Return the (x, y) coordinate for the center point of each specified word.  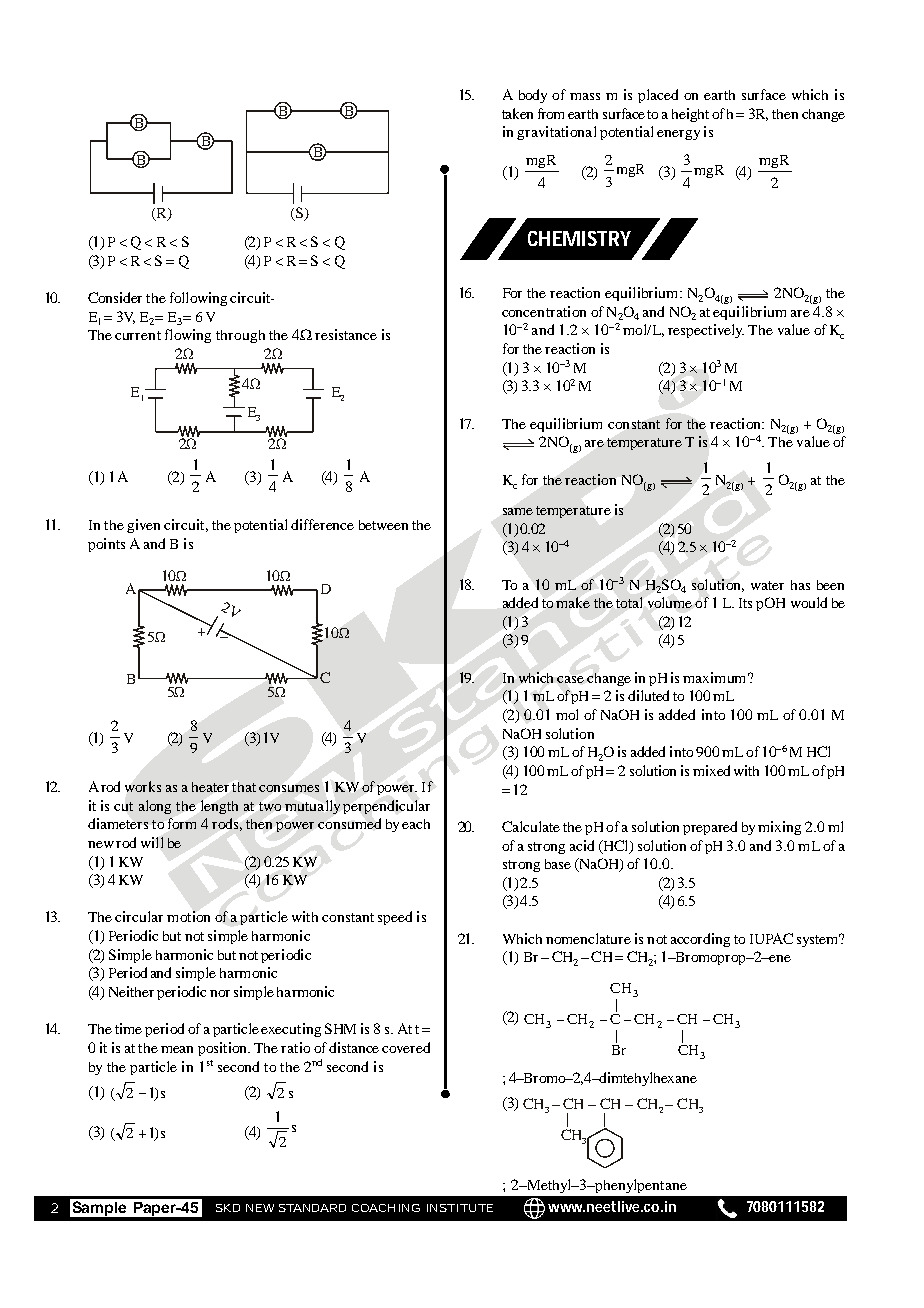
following (198, 299)
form (182, 823)
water (767, 585)
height (690, 115)
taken (517, 113)
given (143, 526)
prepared (710, 828)
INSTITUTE (460, 1208)
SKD (228, 1208)
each (416, 824)
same (518, 511)
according (700, 940)
